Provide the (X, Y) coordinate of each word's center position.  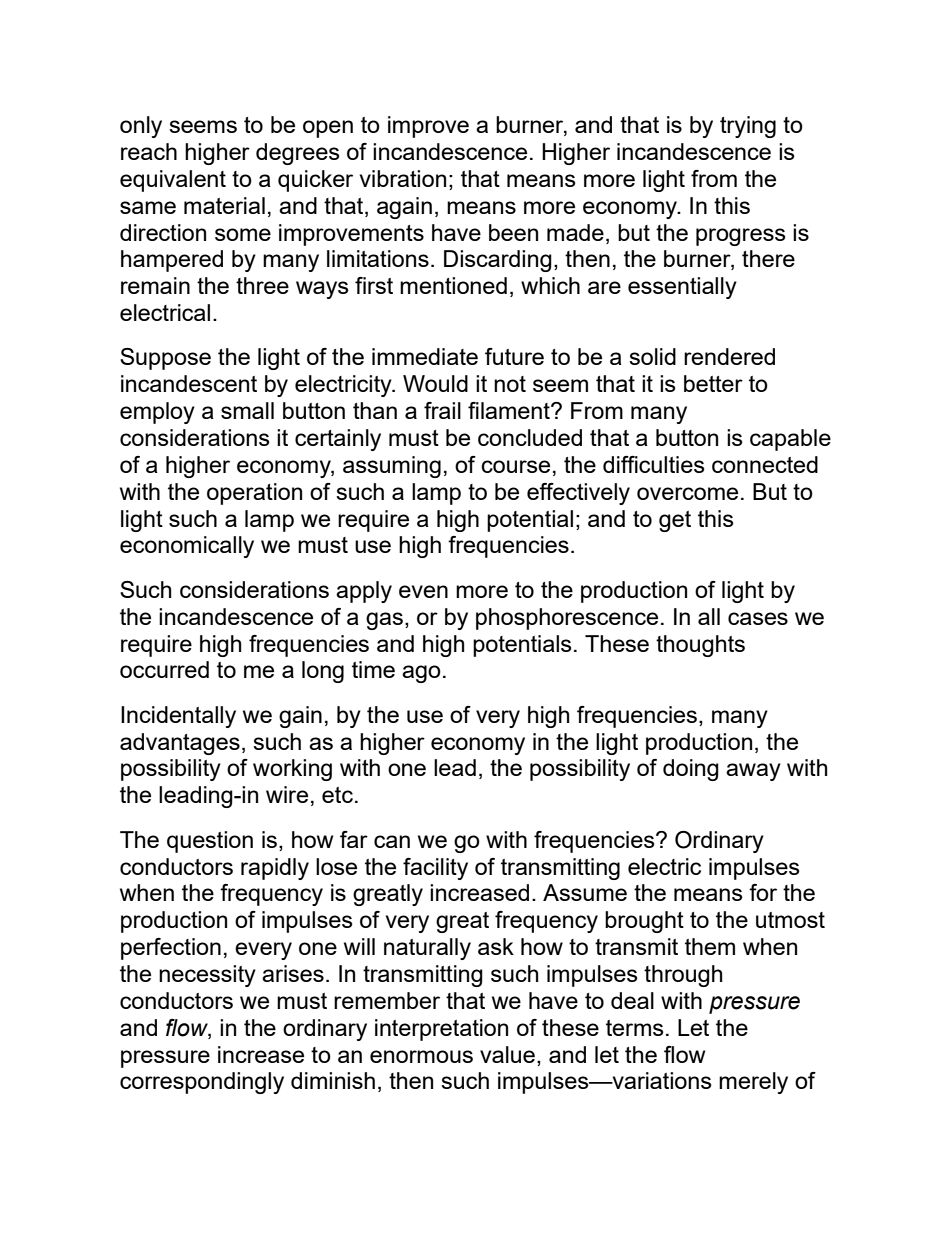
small (247, 410)
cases (758, 618)
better (713, 383)
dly (294, 869)
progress (741, 237)
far (354, 839)
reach (149, 151)
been (513, 232)
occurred (164, 669)
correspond (177, 1083)
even (423, 591)
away (753, 772)
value (507, 1054)
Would (435, 383)
